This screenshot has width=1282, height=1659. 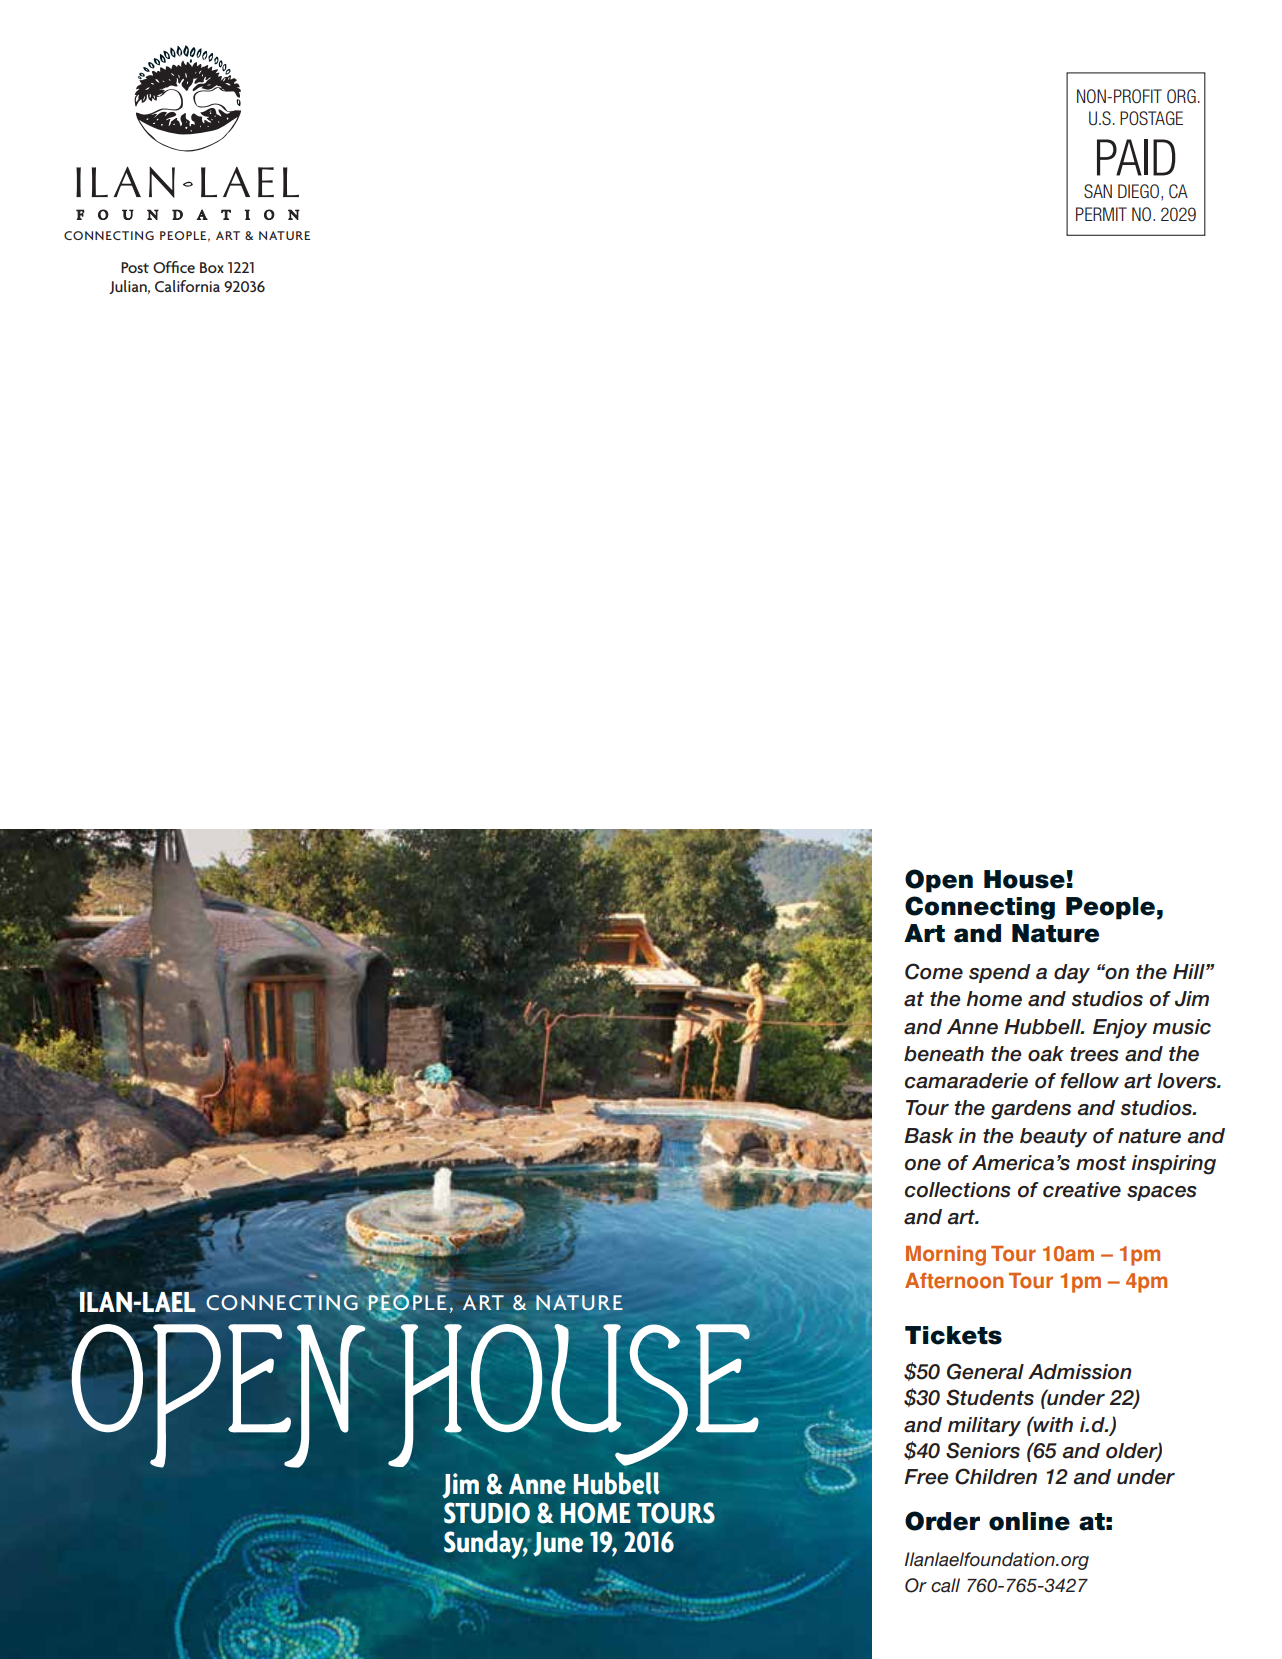 I want to click on PAID, so click(x=1136, y=157).
